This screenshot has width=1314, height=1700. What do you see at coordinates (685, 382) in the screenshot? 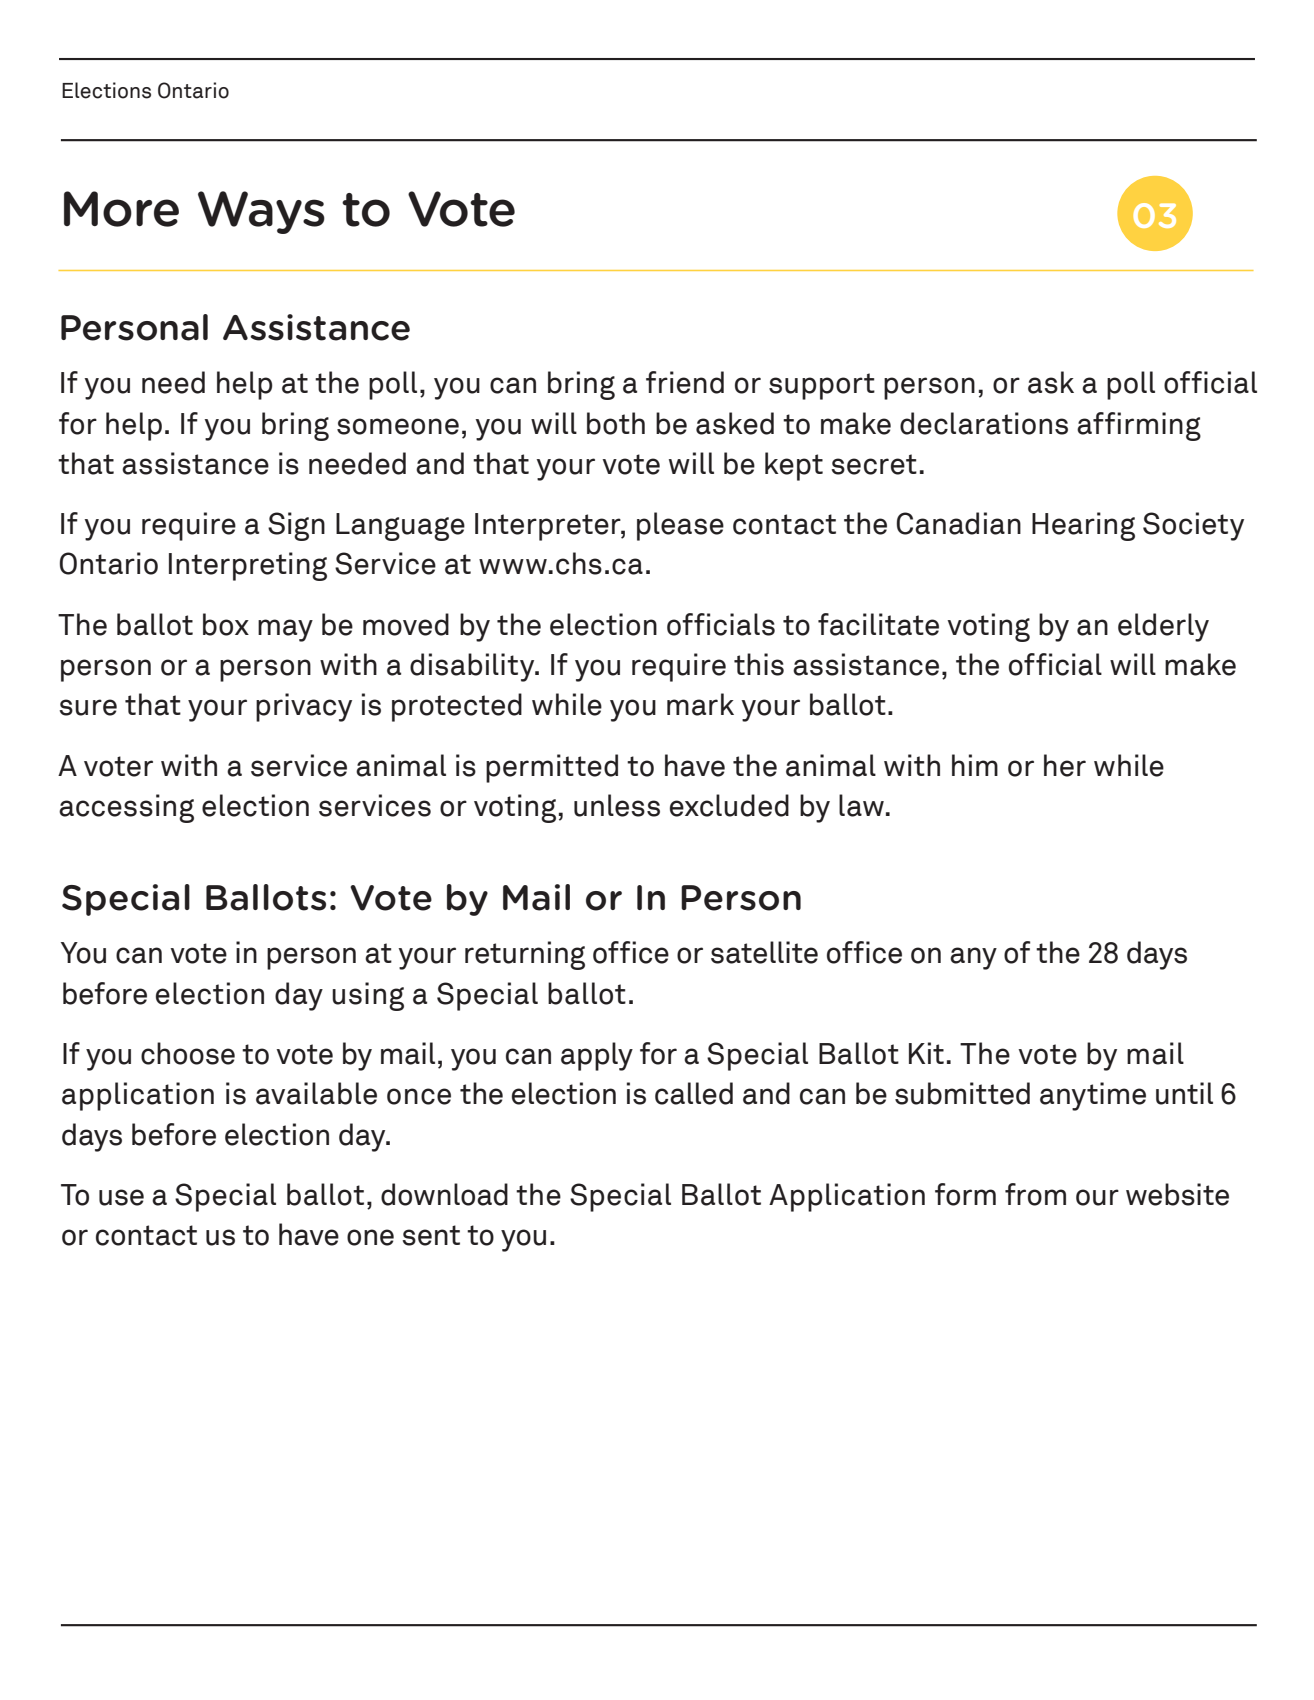
I see `friend` at bounding box center [685, 382].
